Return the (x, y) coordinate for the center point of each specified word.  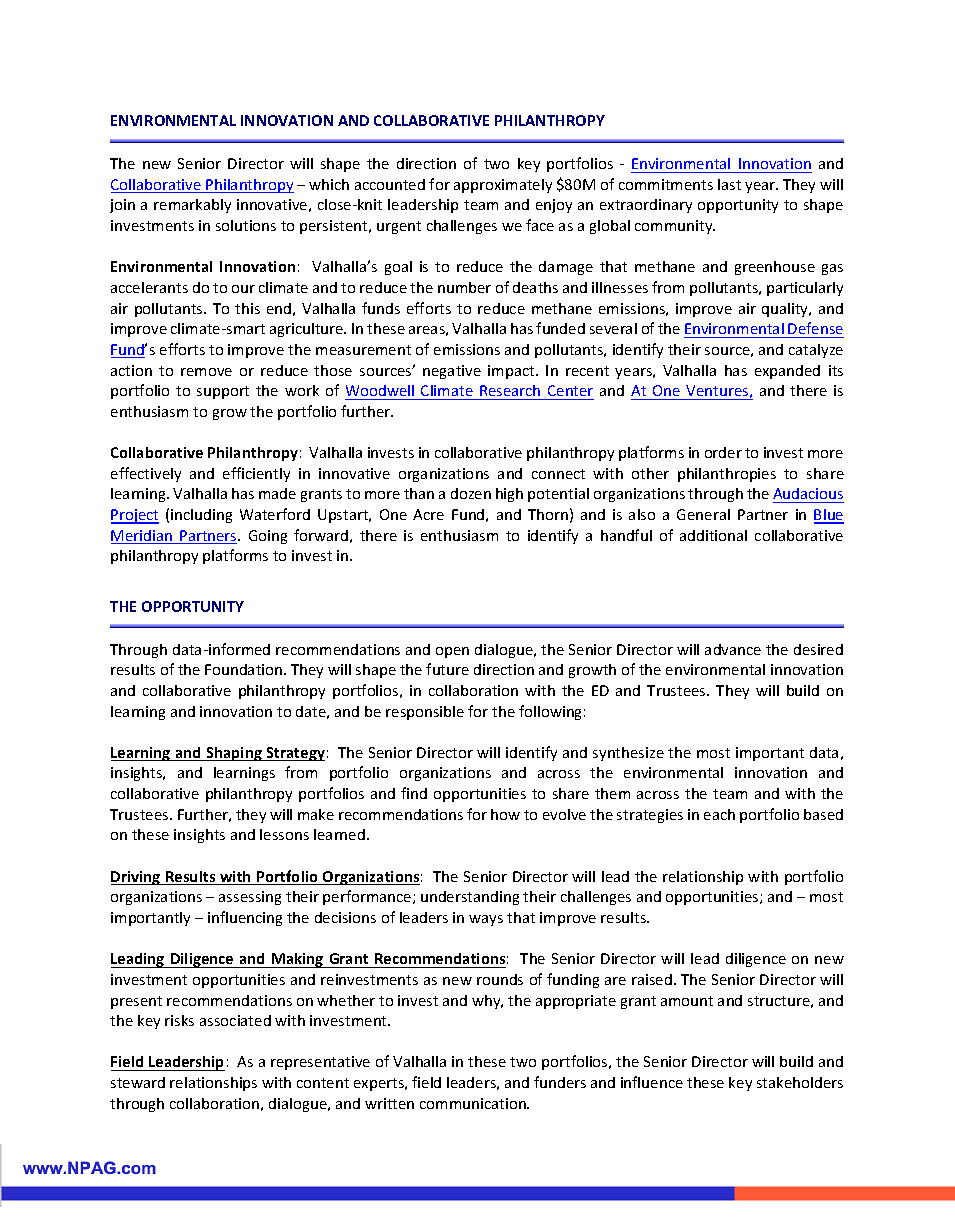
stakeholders (800, 1082)
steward (138, 1082)
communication (474, 1103)
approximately (503, 186)
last (729, 184)
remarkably (192, 206)
